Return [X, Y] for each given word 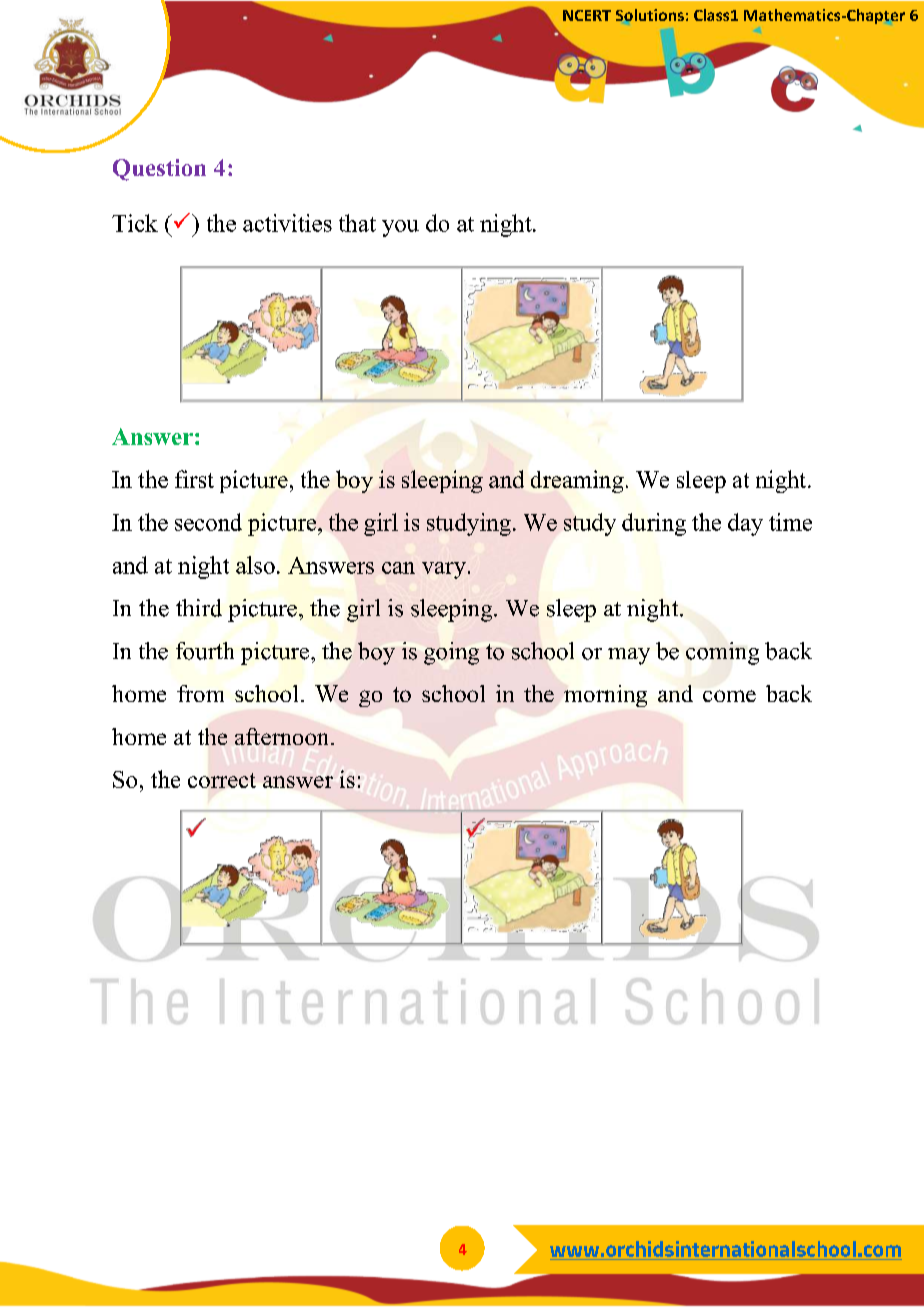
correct [222, 780]
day [745, 524]
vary [444, 570]
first [194, 479]
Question [159, 170]
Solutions [650, 15]
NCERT [587, 15]
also [255, 565]
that [357, 223]
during [654, 524]
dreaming [577, 481]
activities [287, 223]
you [400, 228]
